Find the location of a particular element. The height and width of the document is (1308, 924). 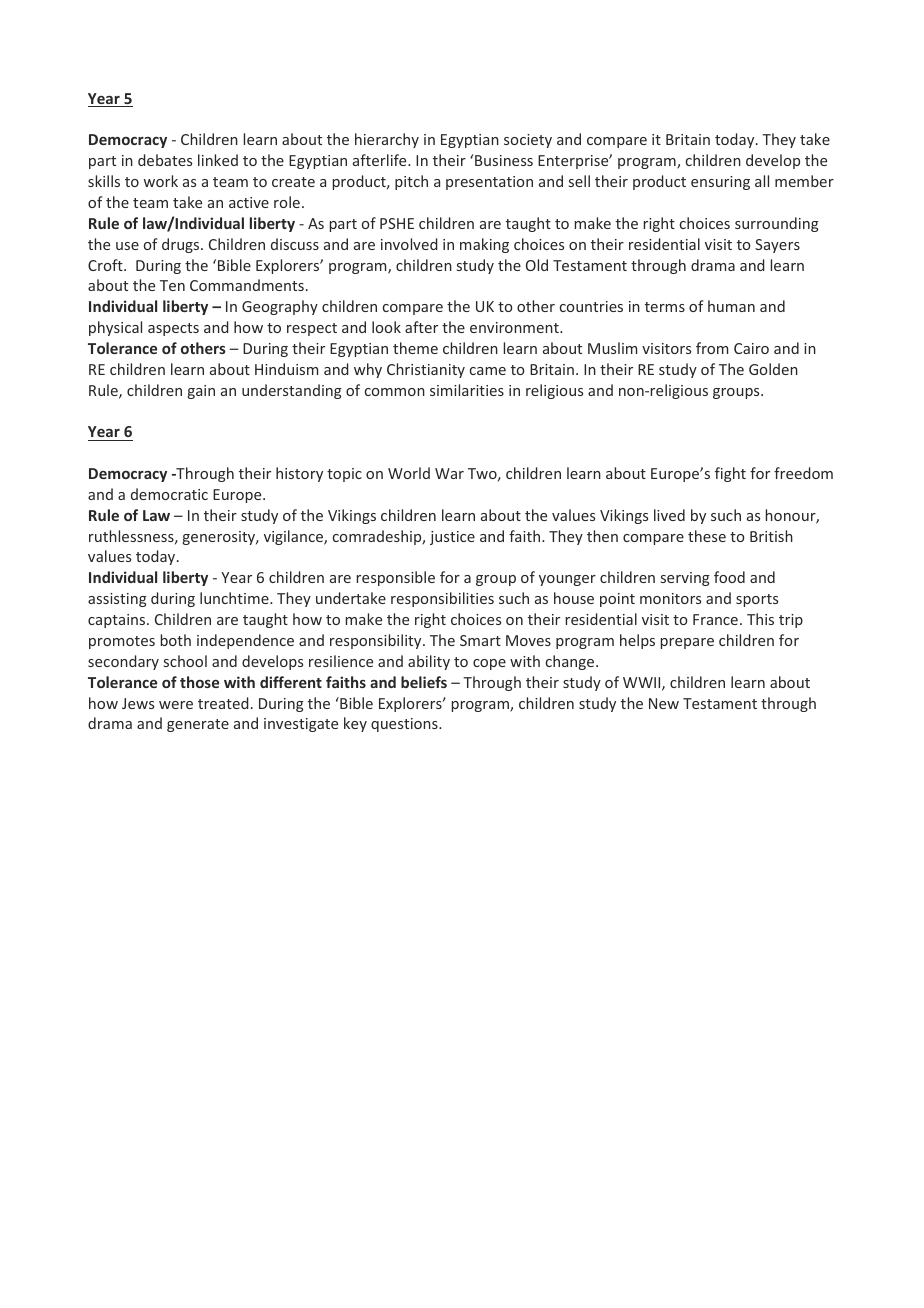

debates is located at coordinates (165, 160).
